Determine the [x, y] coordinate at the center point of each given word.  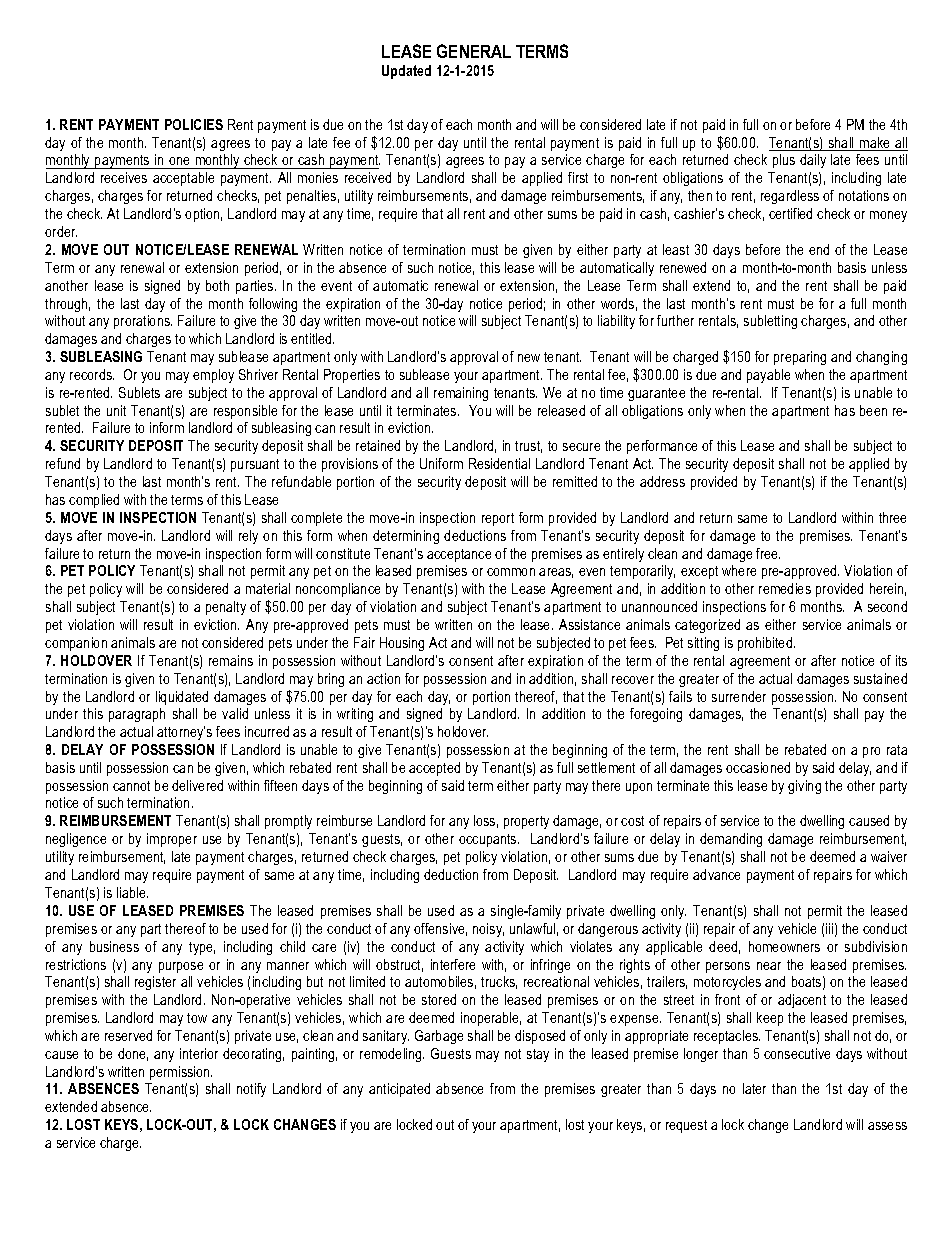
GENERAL [474, 51]
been [873, 410]
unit [116, 410]
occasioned [758, 767]
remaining [461, 394]
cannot [131, 786]
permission [181, 1073]
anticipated [399, 1090]
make [875, 144]
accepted [434, 769]
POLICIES [194, 124]
